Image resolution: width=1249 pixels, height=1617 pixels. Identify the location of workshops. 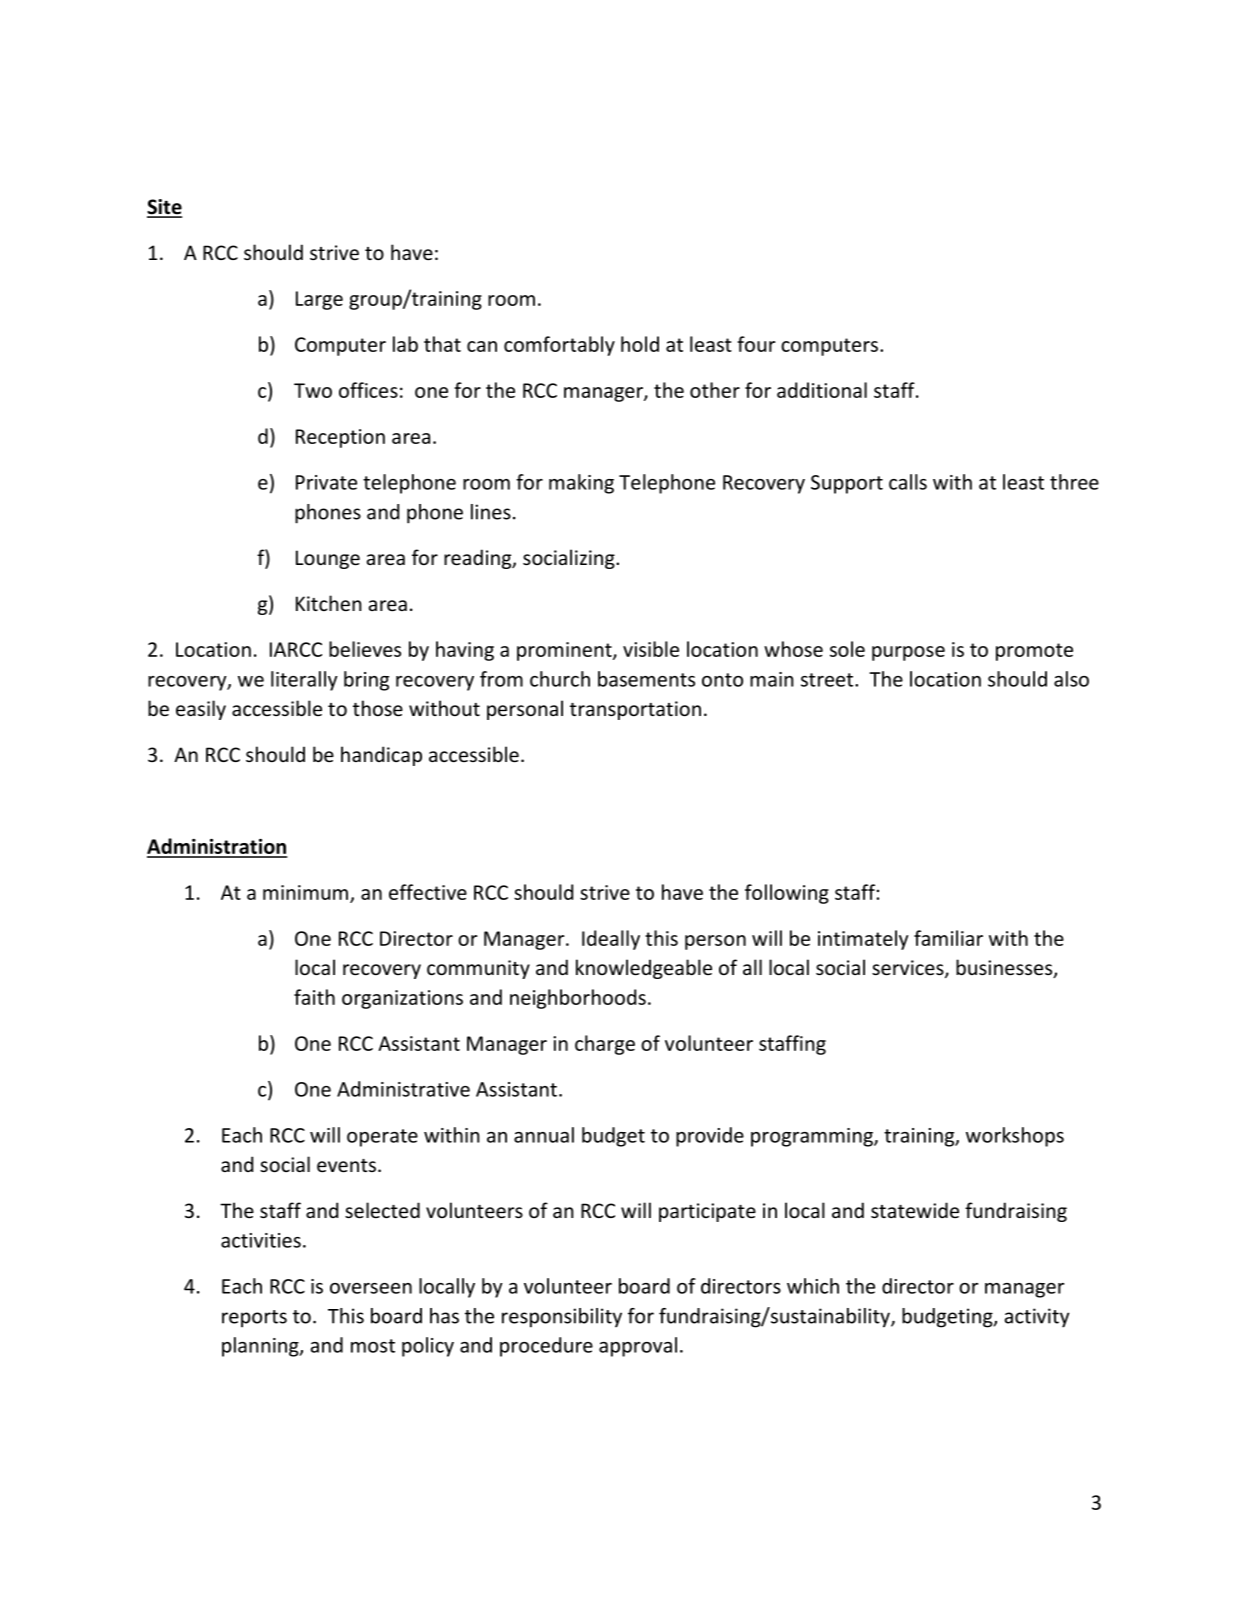
(1015, 1137).
